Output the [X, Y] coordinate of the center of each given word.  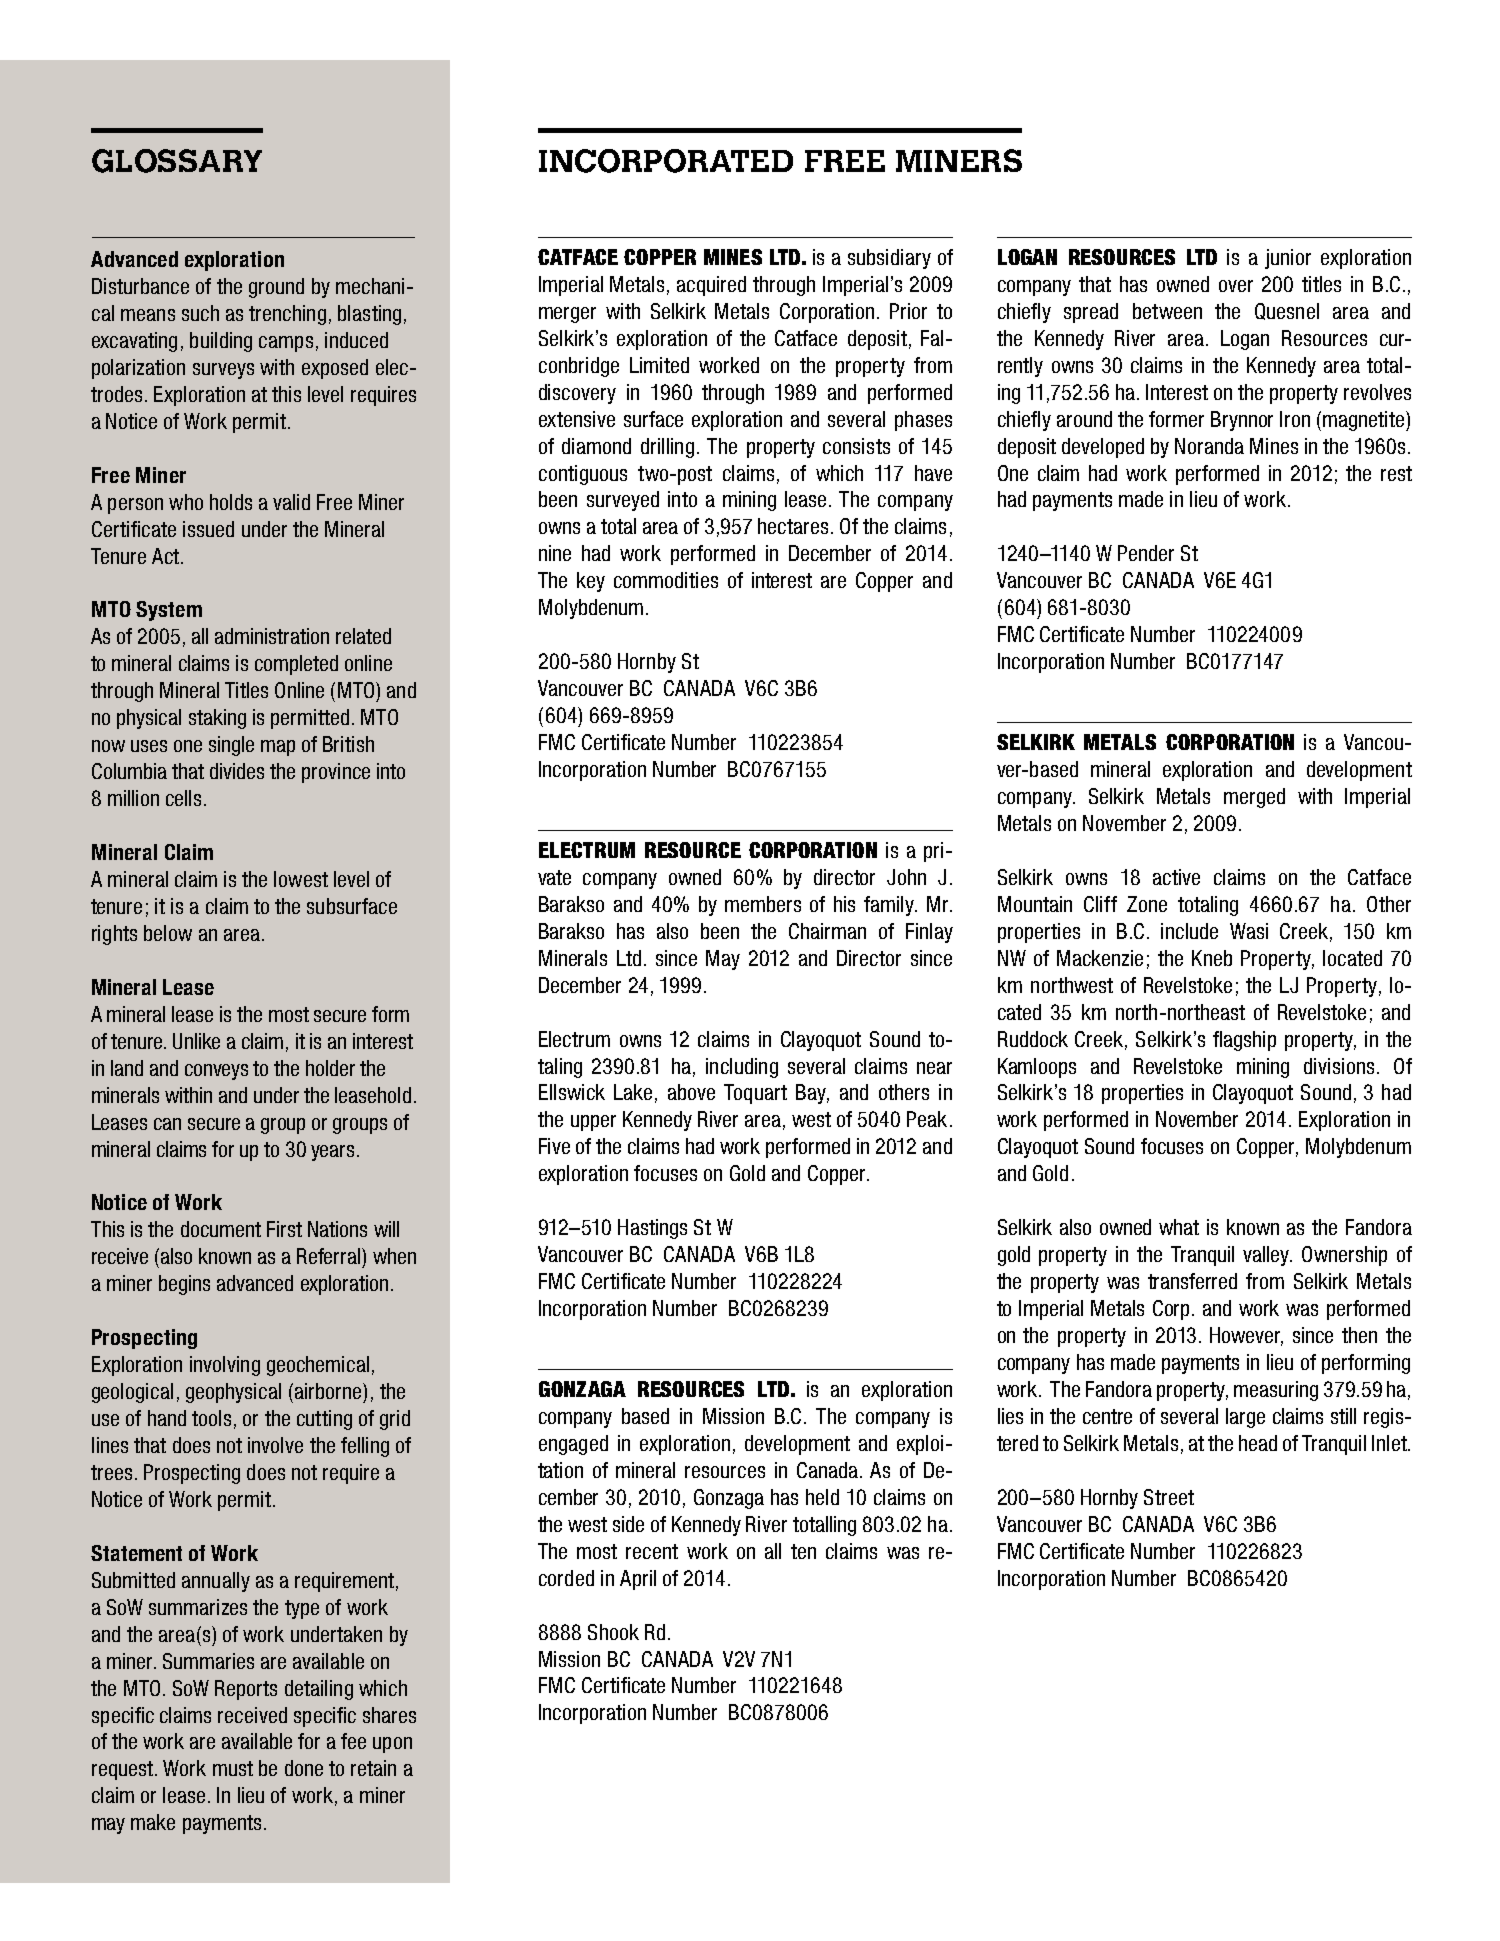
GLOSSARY [177, 161]
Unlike [196, 1041]
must [233, 1768]
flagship [1244, 1041]
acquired [711, 286]
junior [1288, 259]
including [742, 1068]
